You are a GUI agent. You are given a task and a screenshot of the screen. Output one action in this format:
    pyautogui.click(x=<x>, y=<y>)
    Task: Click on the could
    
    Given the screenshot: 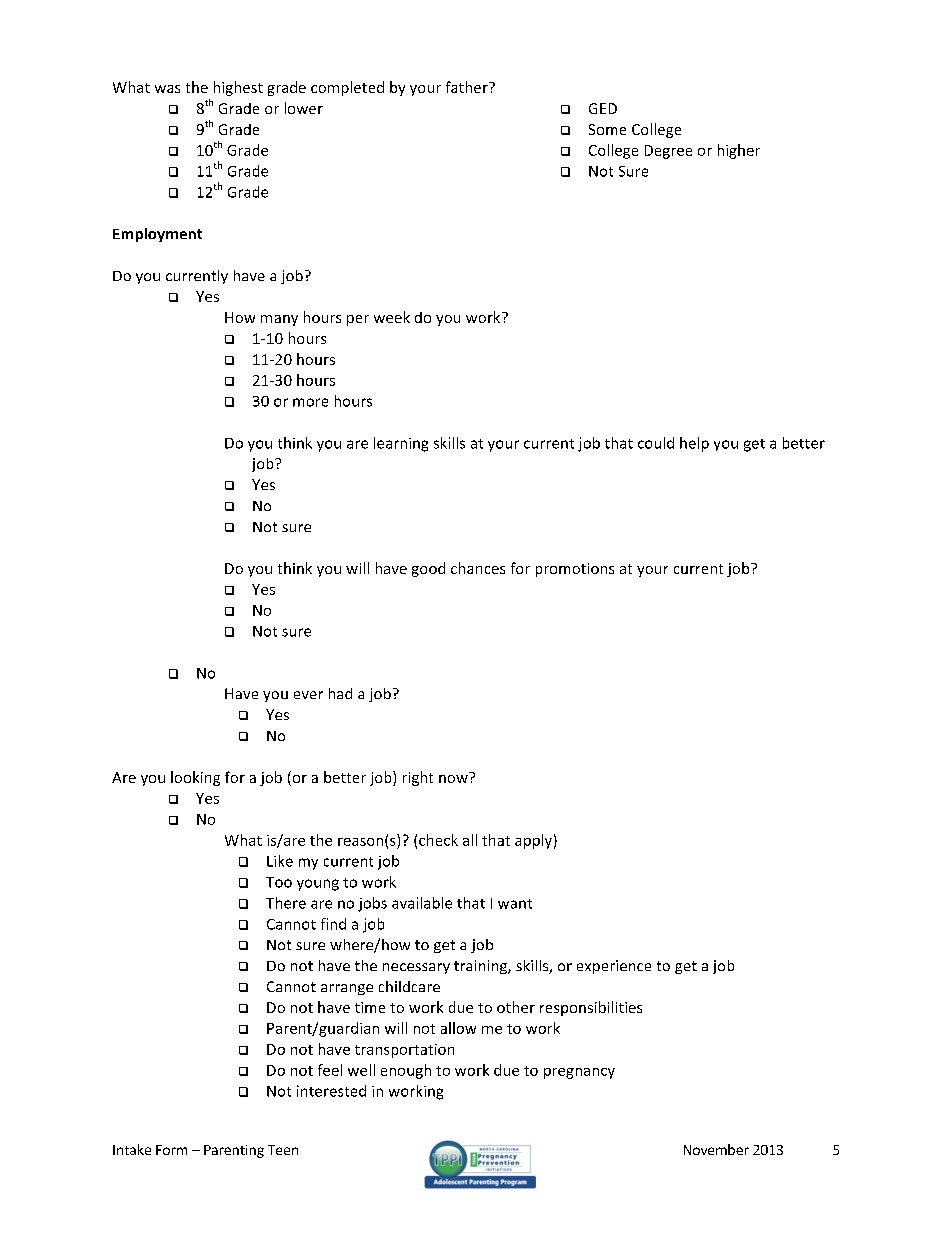 What is the action you would take?
    pyautogui.click(x=656, y=443)
